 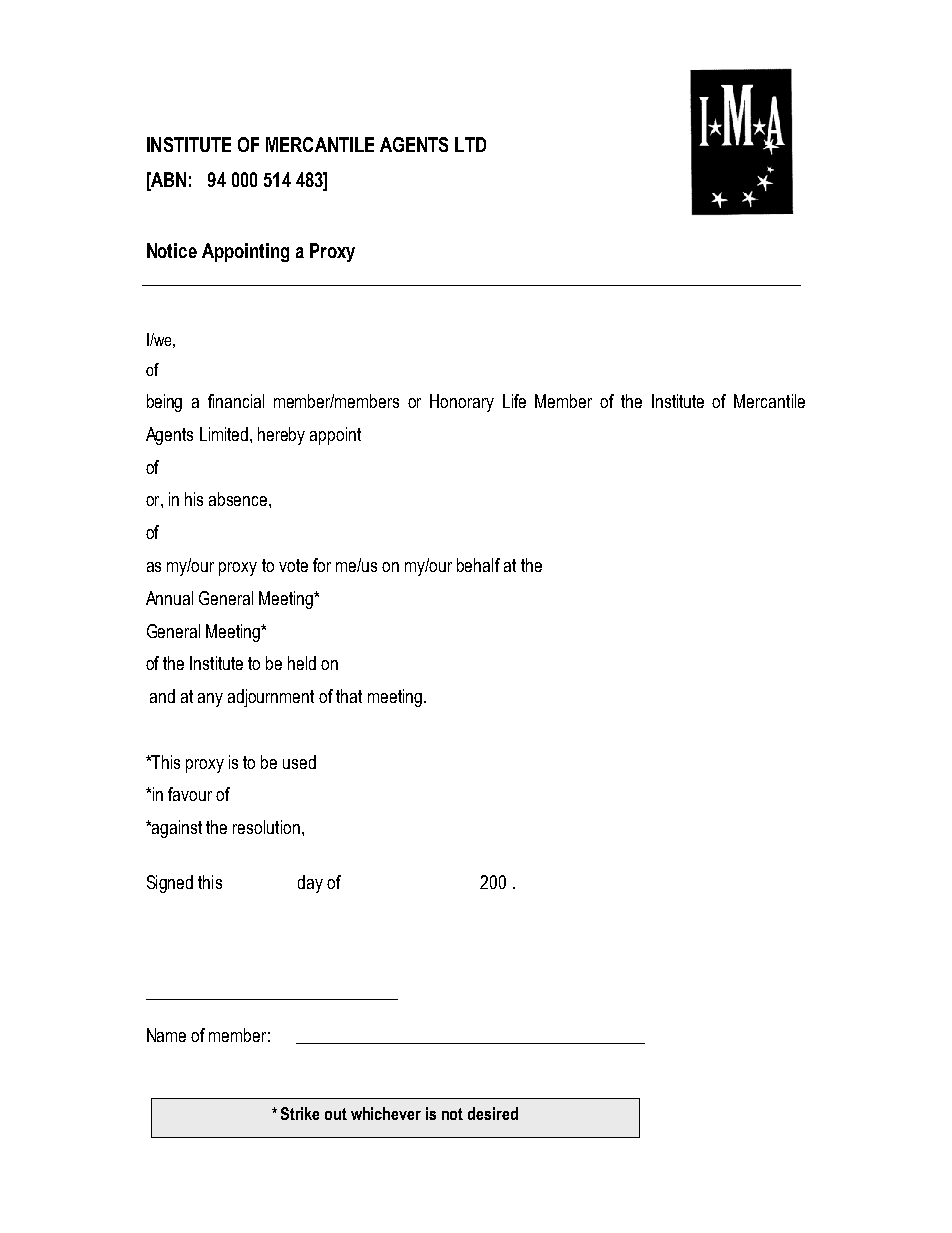 What do you see at coordinates (349, 696) in the page?
I see `that` at bounding box center [349, 696].
